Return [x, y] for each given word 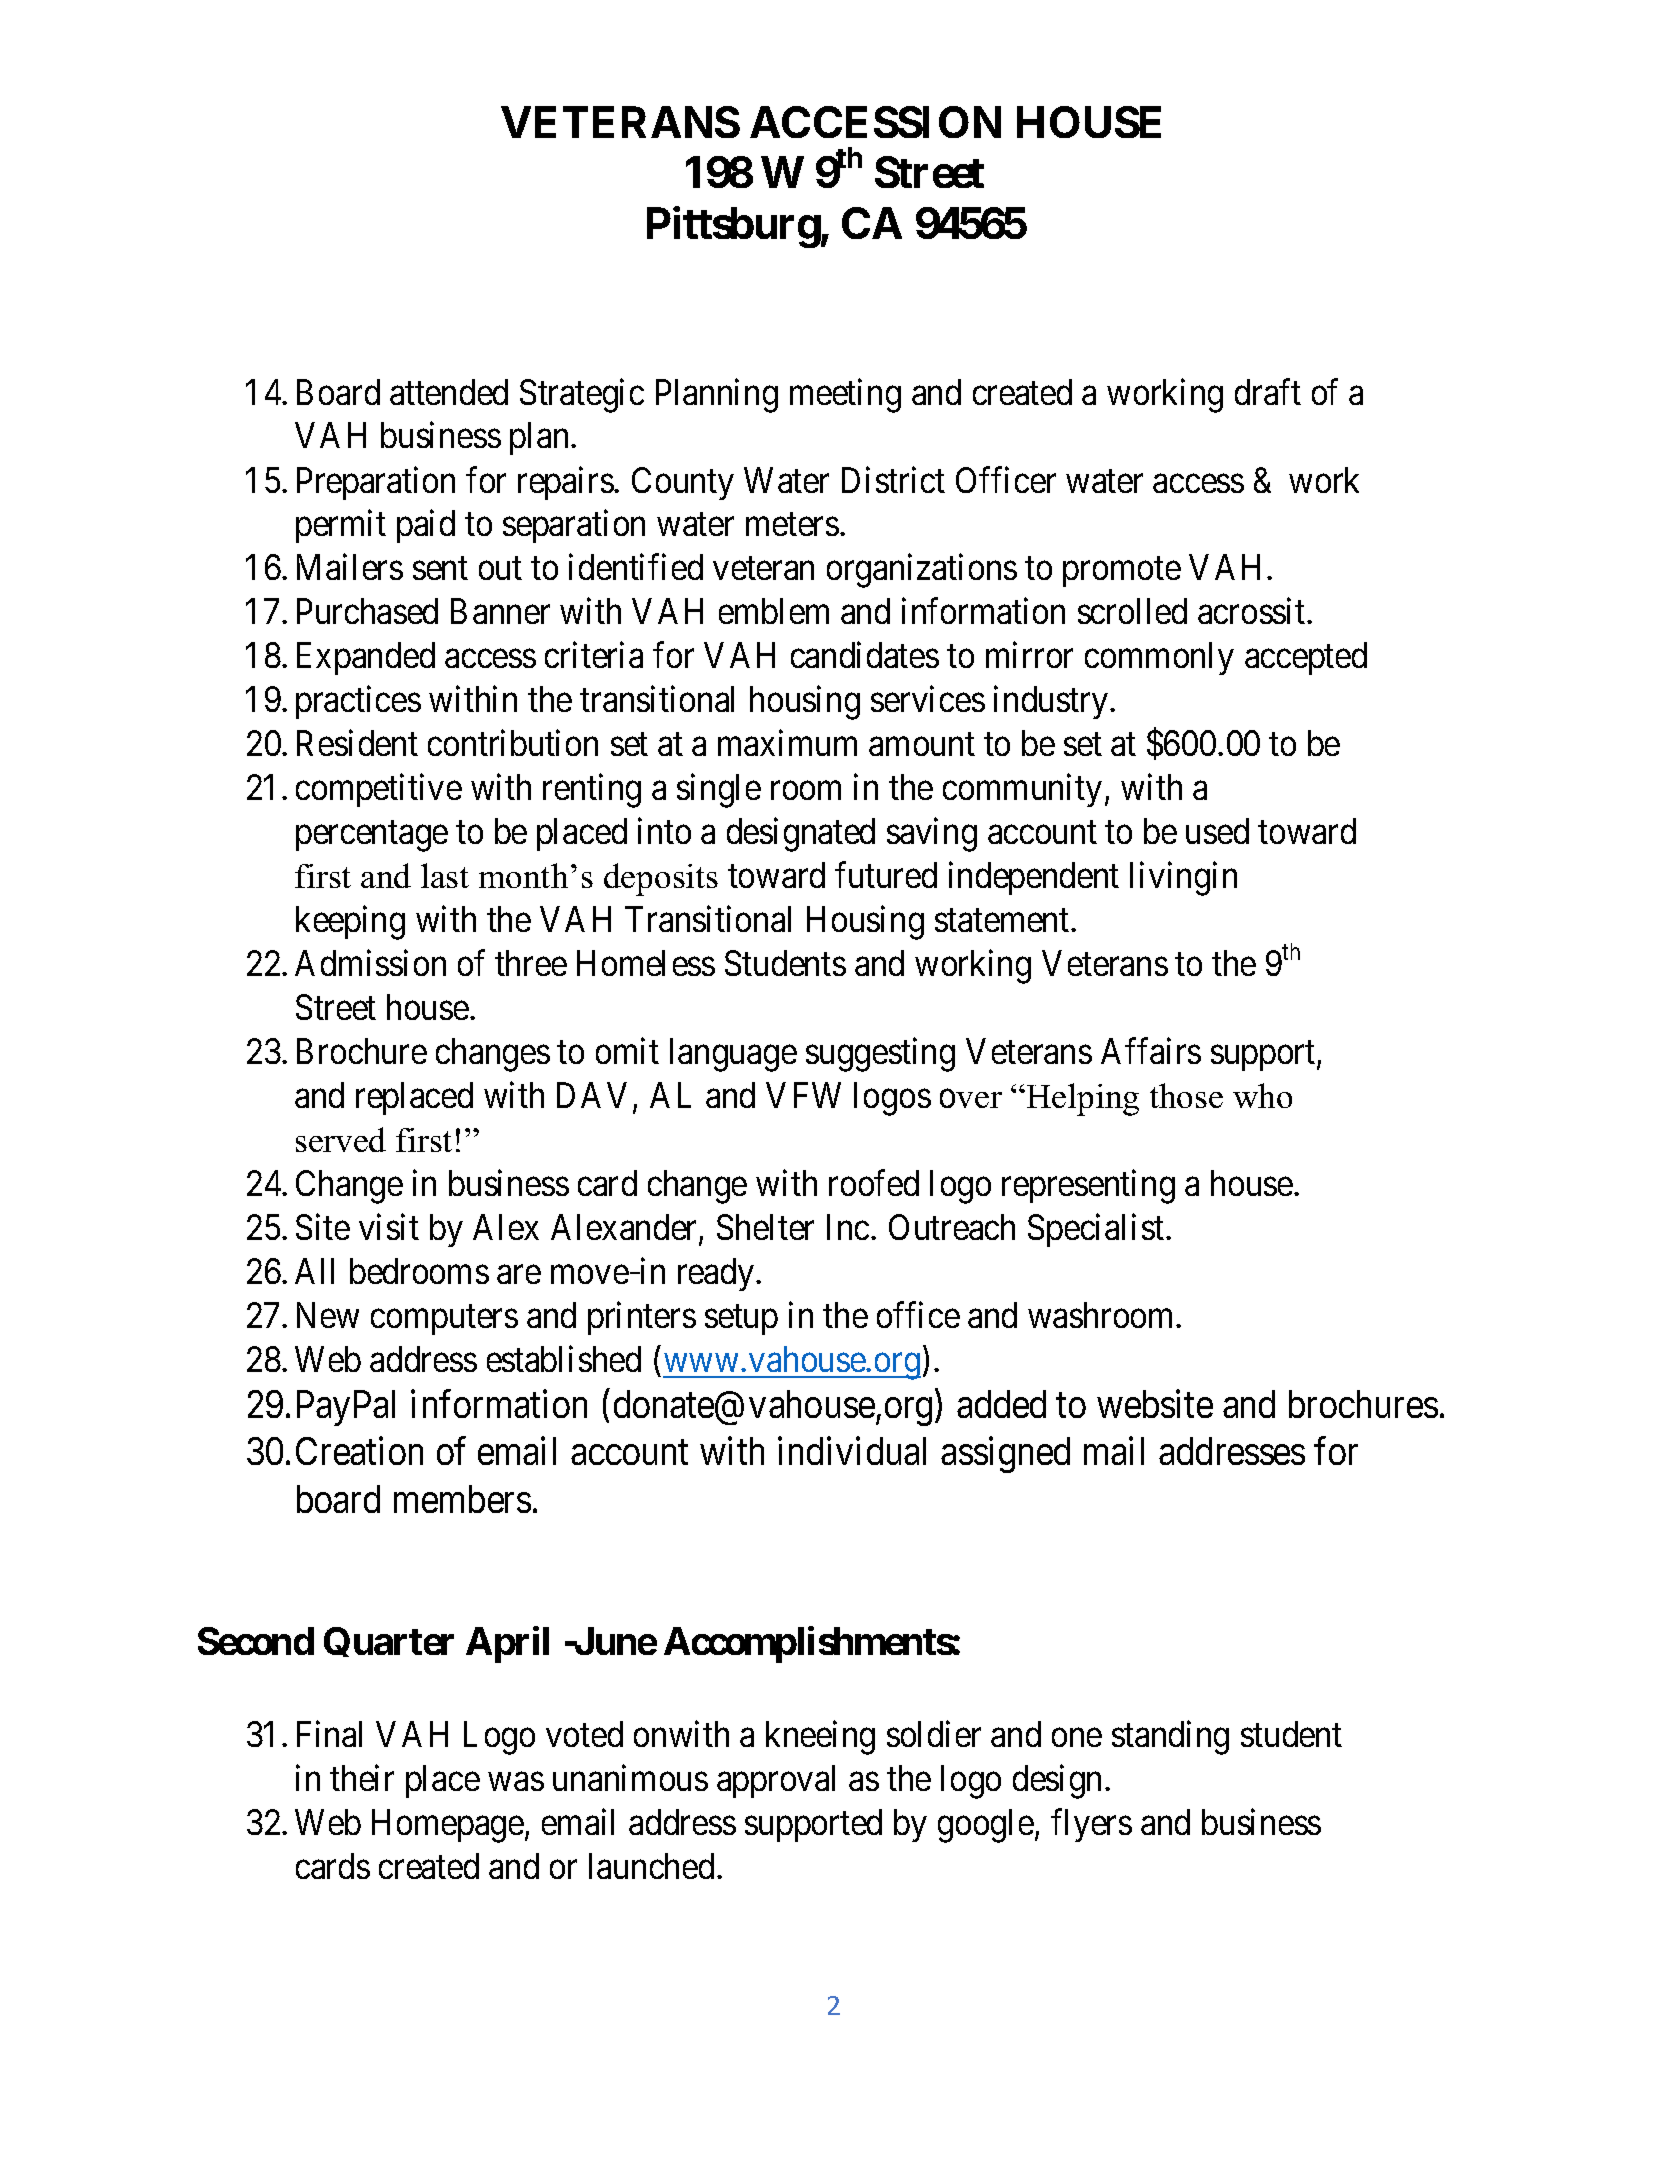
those [1186, 1095]
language [733, 1055]
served [341, 1139]
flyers [1091, 1825]
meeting [845, 396]
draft [1268, 392]
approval [776, 1781]
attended [449, 392]
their [362, 1778]
